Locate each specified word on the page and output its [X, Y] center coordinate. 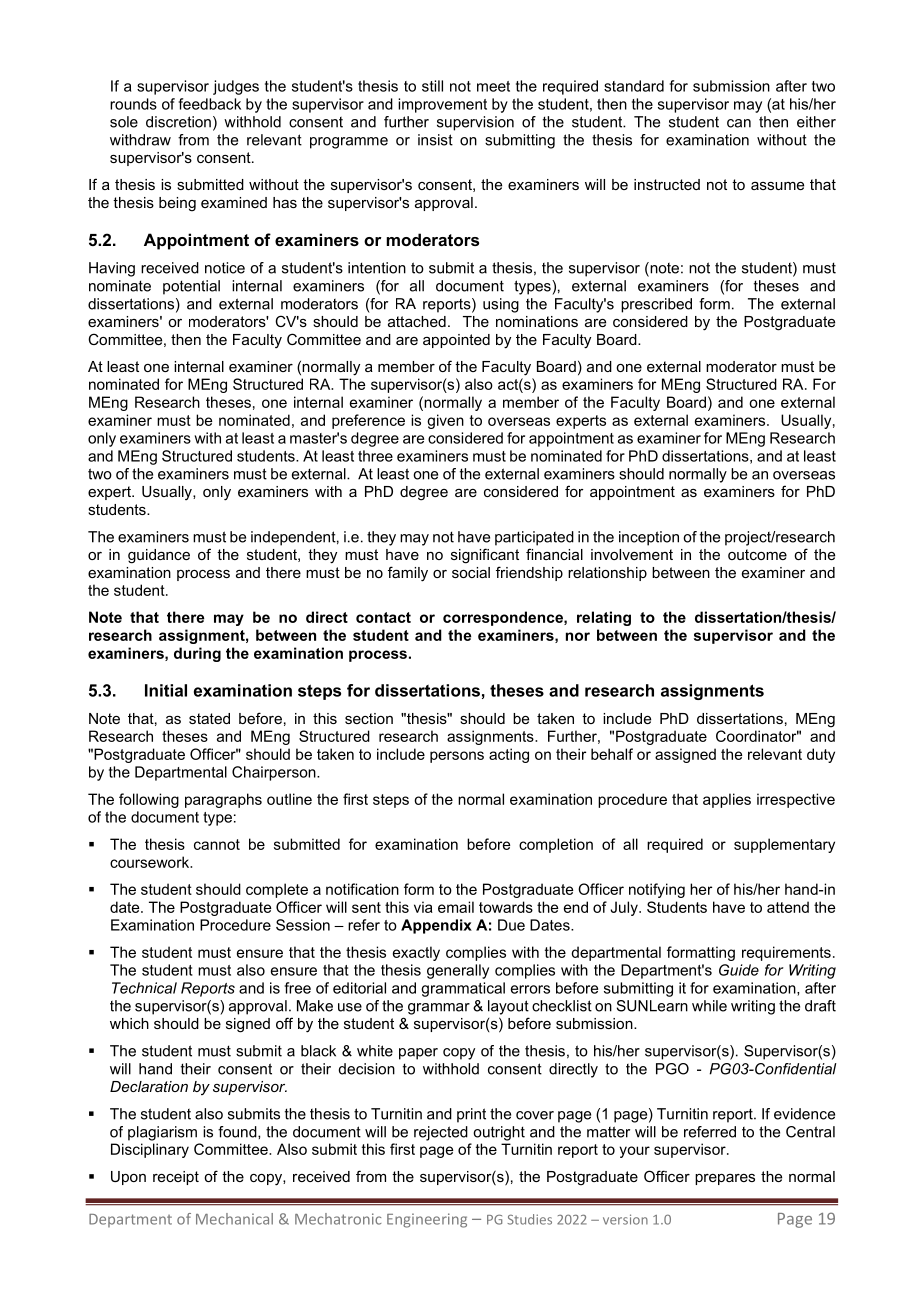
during [197, 654]
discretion [178, 122]
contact [383, 617]
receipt [176, 1178]
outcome [757, 554]
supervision [475, 123]
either [816, 122]
